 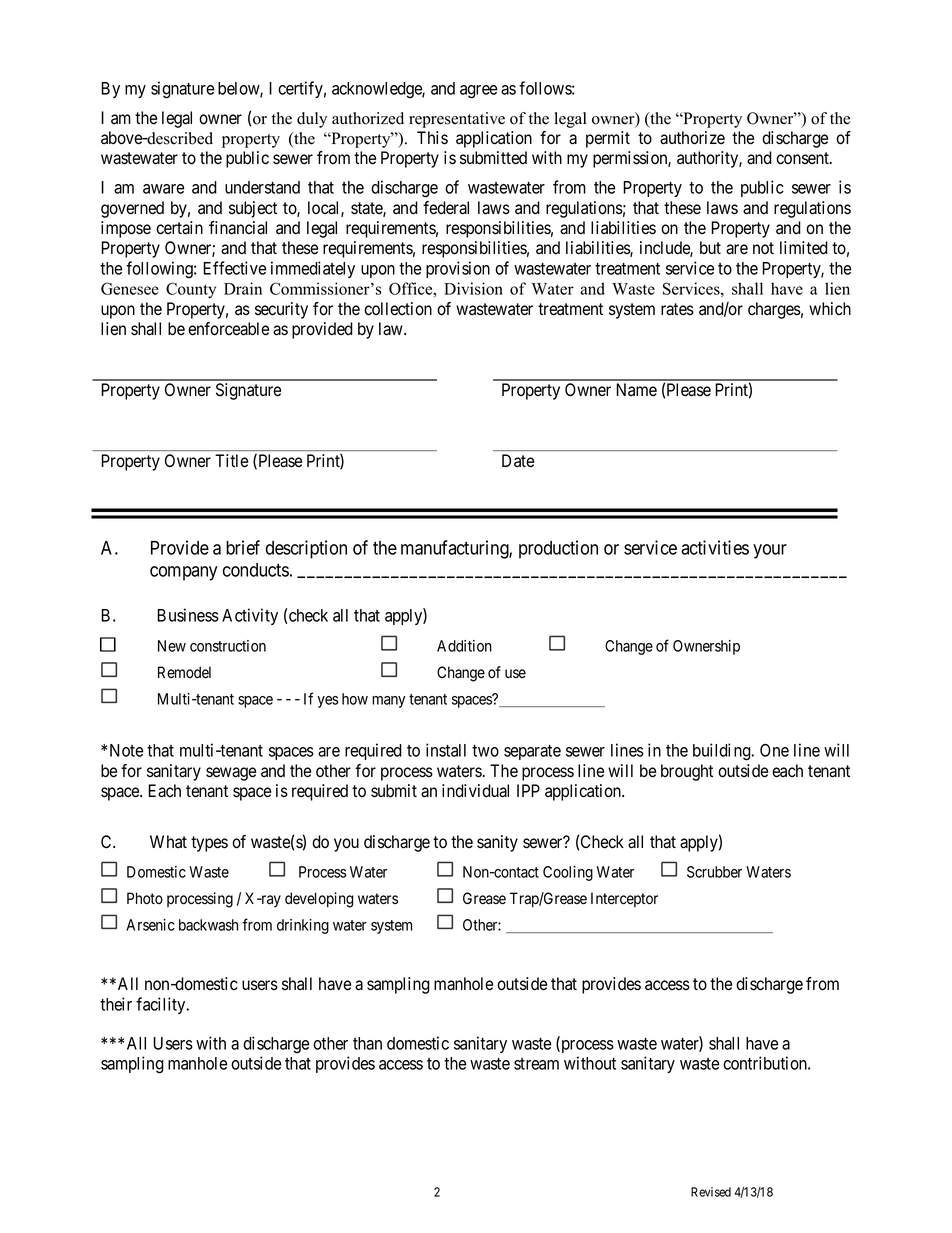 I want to click on Name, so click(x=636, y=390).
